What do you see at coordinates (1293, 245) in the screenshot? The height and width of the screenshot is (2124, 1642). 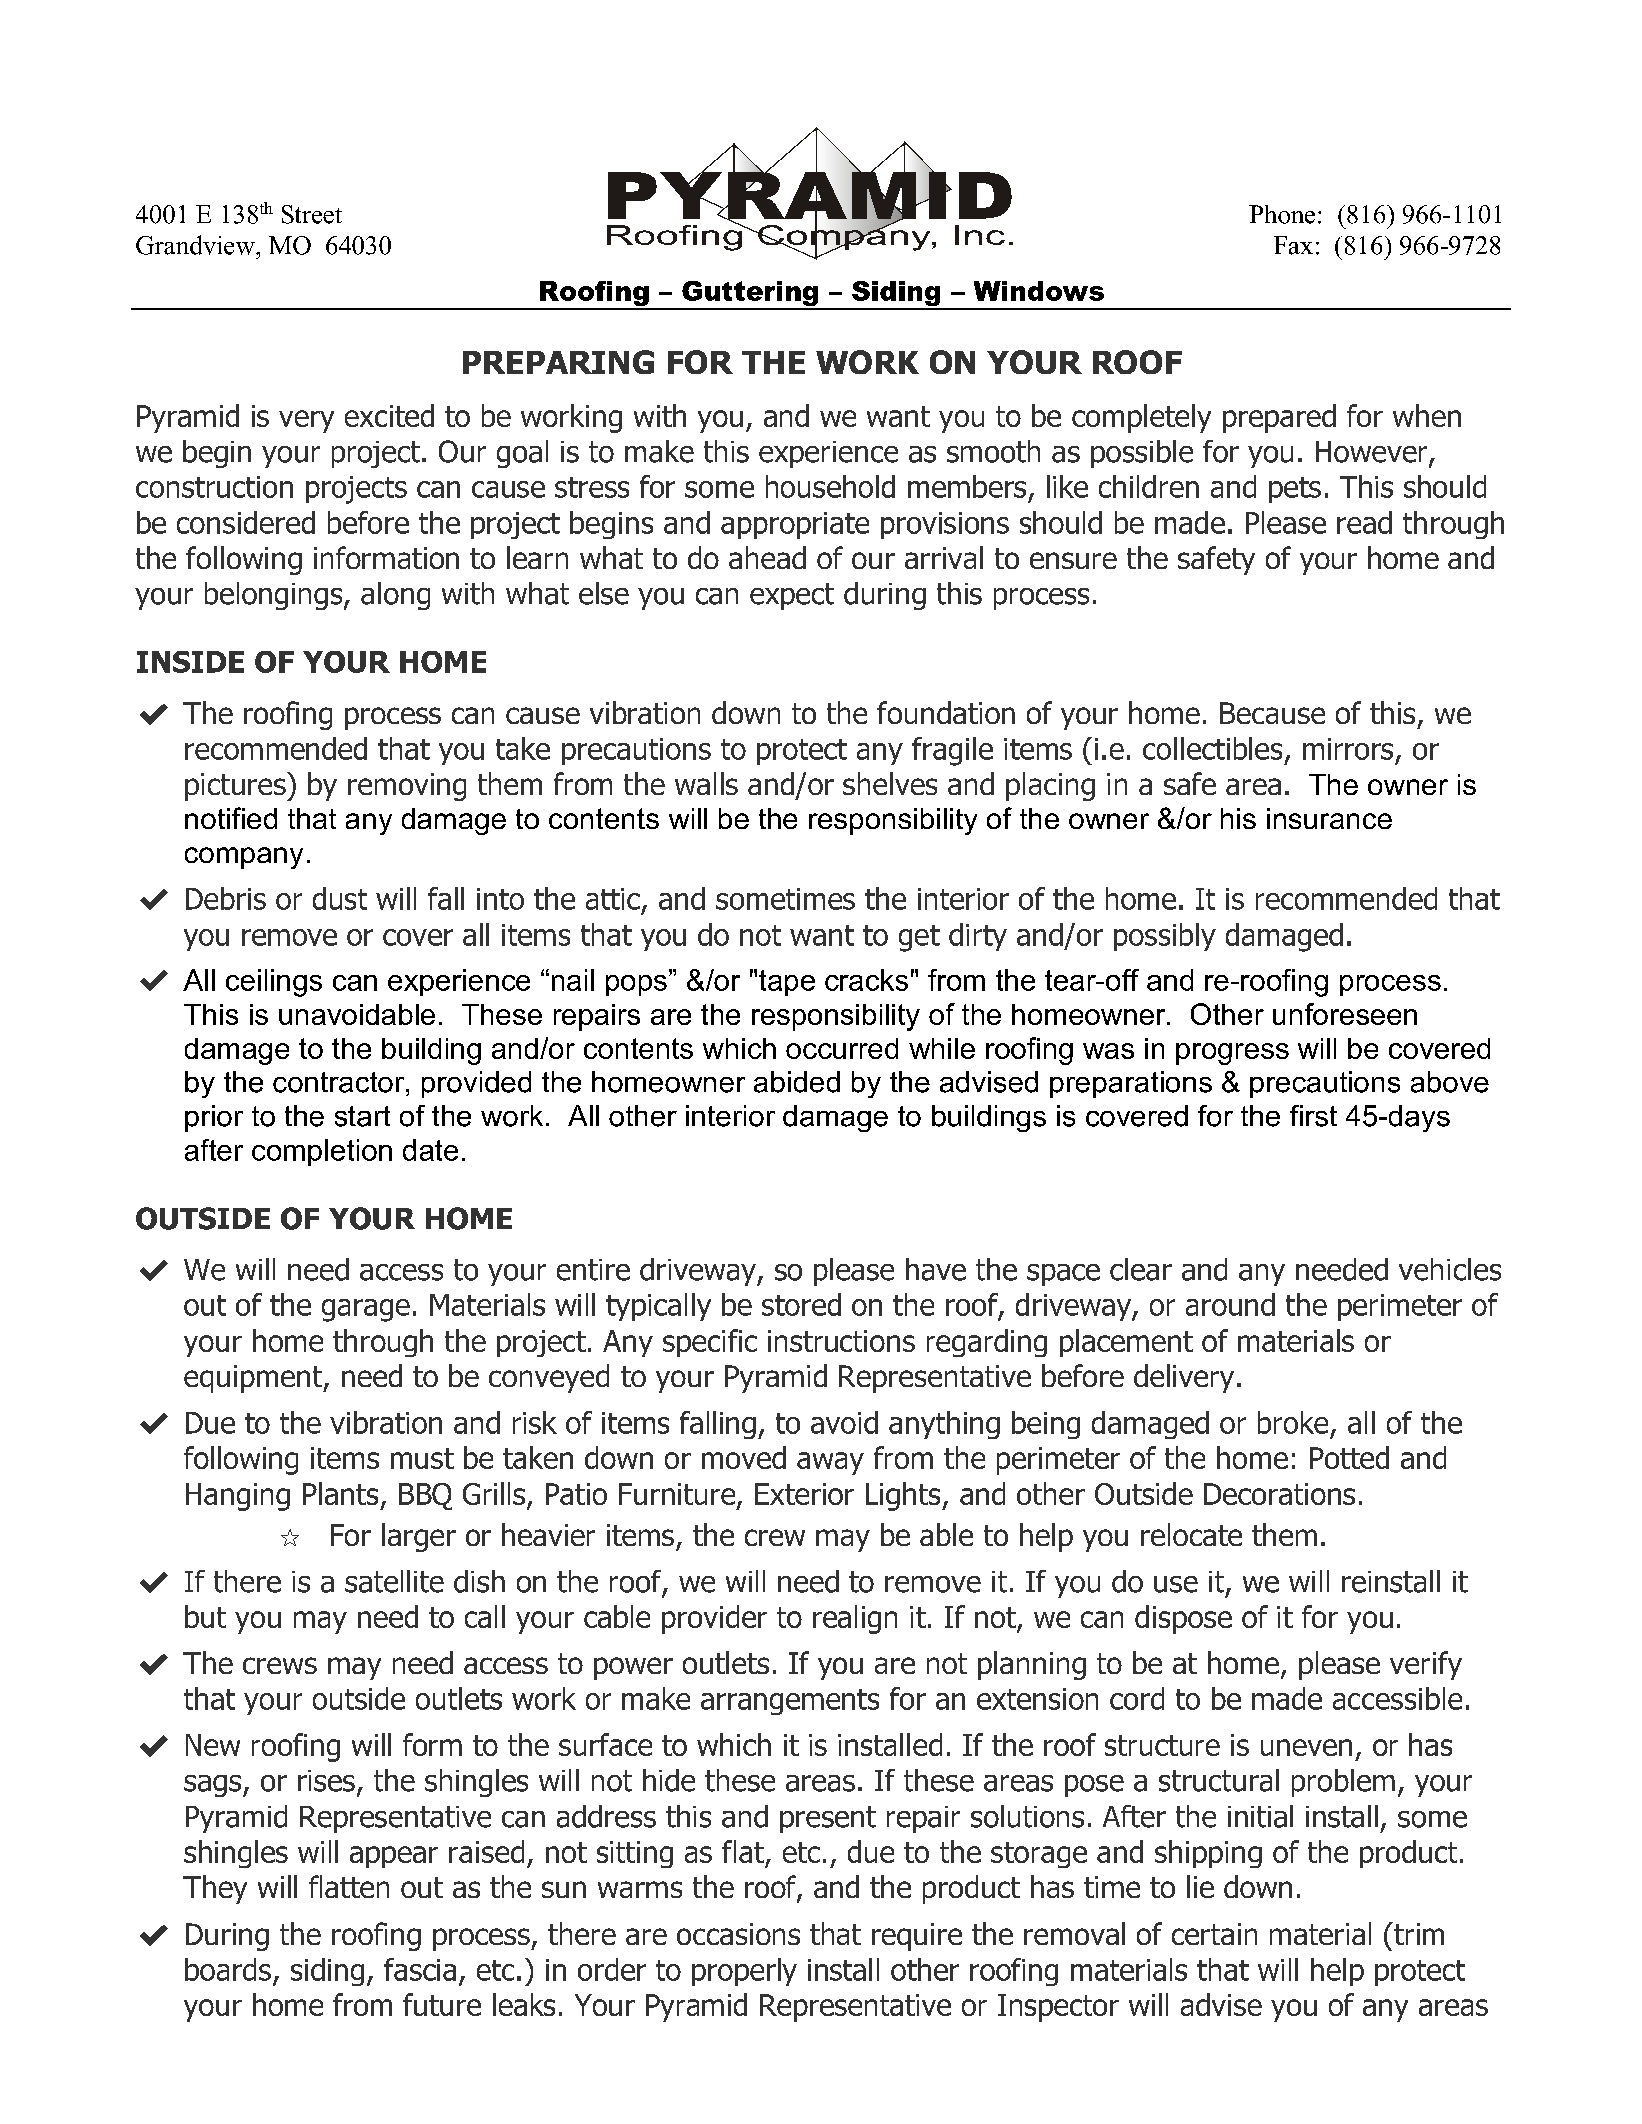 I see `Fax` at bounding box center [1293, 245].
